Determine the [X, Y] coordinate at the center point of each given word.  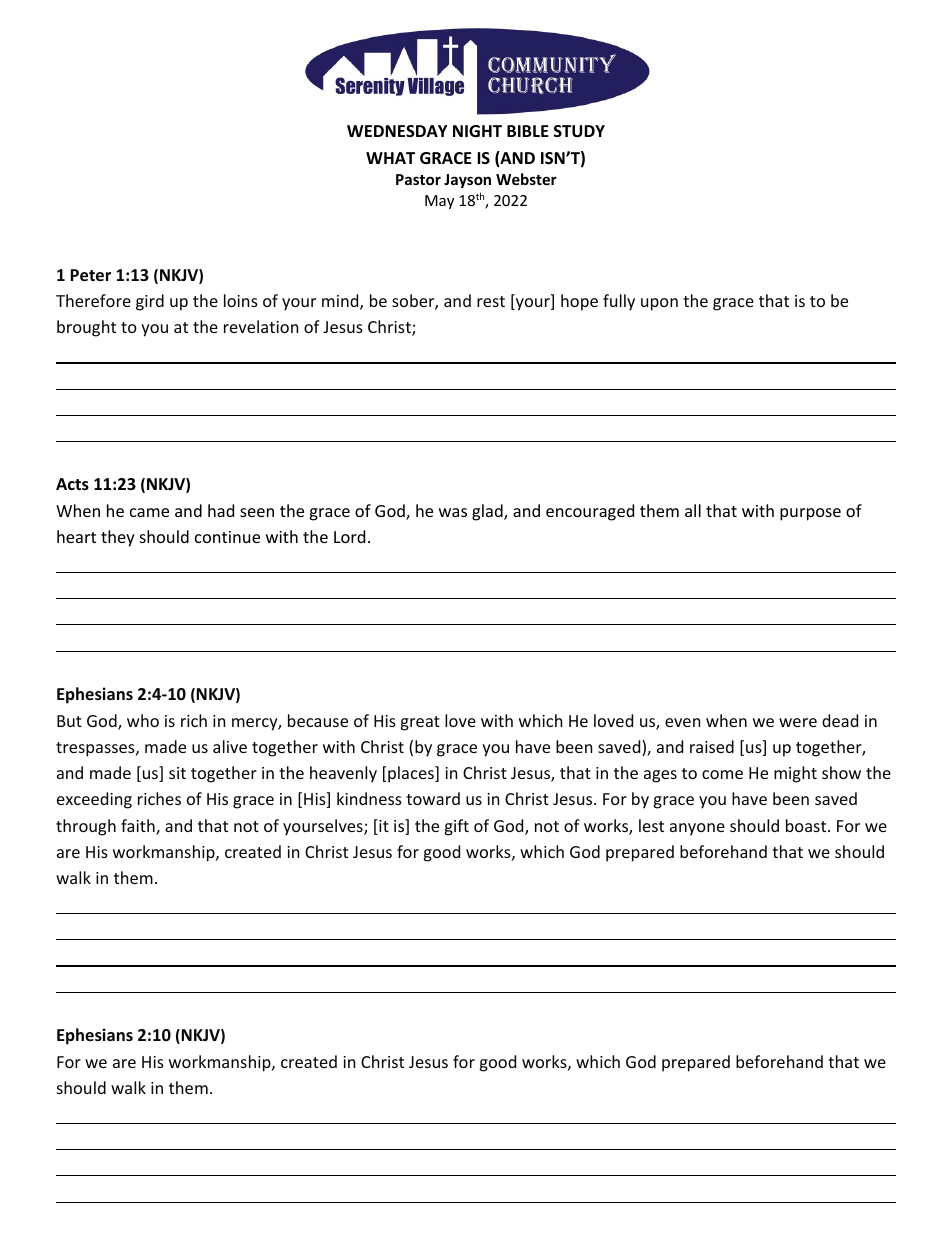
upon [659, 304]
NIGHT [477, 131]
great [420, 723]
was [453, 512]
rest [491, 301]
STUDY [579, 131]
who [143, 720]
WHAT [390, 158]
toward [433, 798]
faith [139, 827]
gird [150, 302]
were [798, 722]
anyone [697, 829]
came [149, 512]
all [693, 510]
